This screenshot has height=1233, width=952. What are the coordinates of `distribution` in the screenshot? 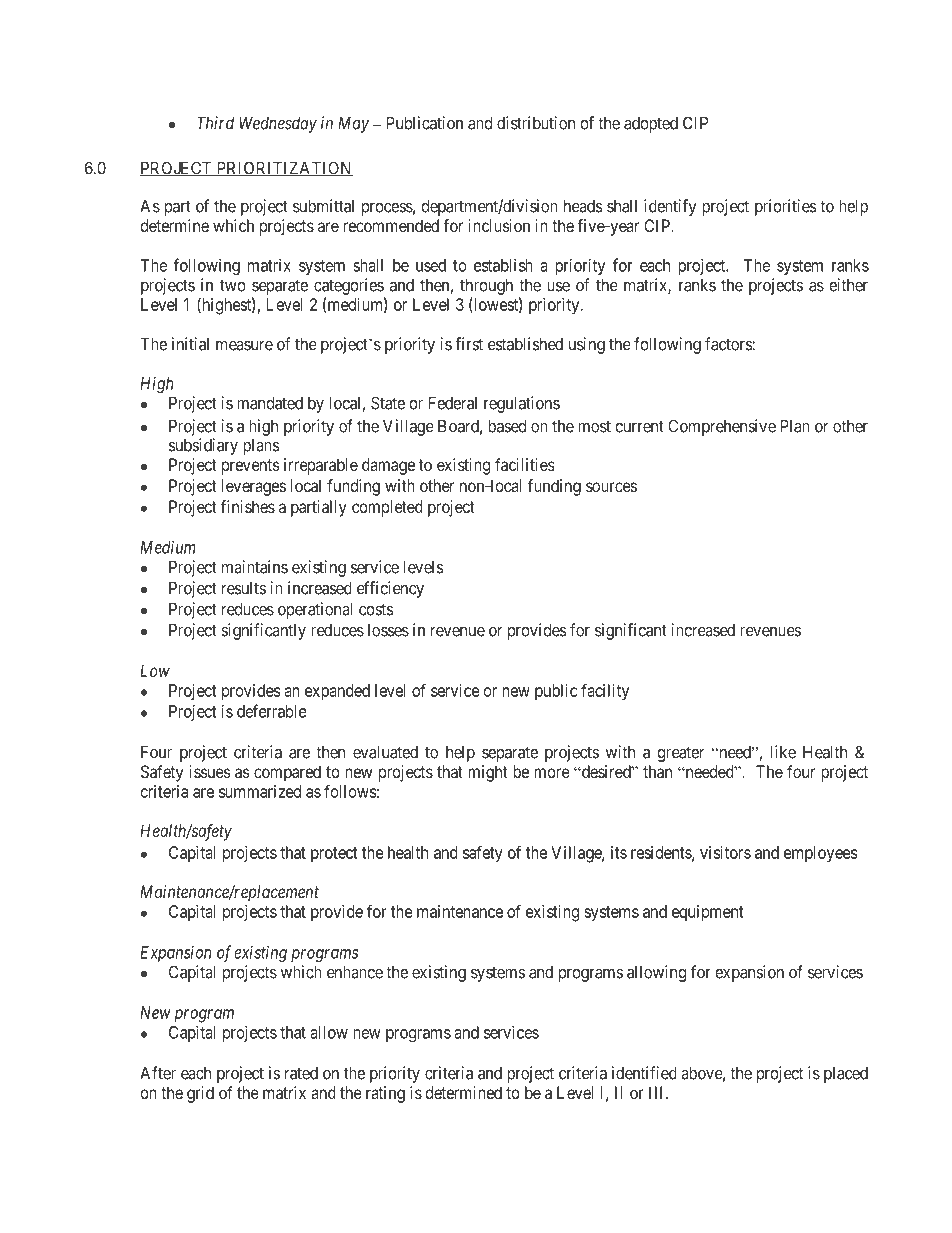 It's located at (536, 123).
